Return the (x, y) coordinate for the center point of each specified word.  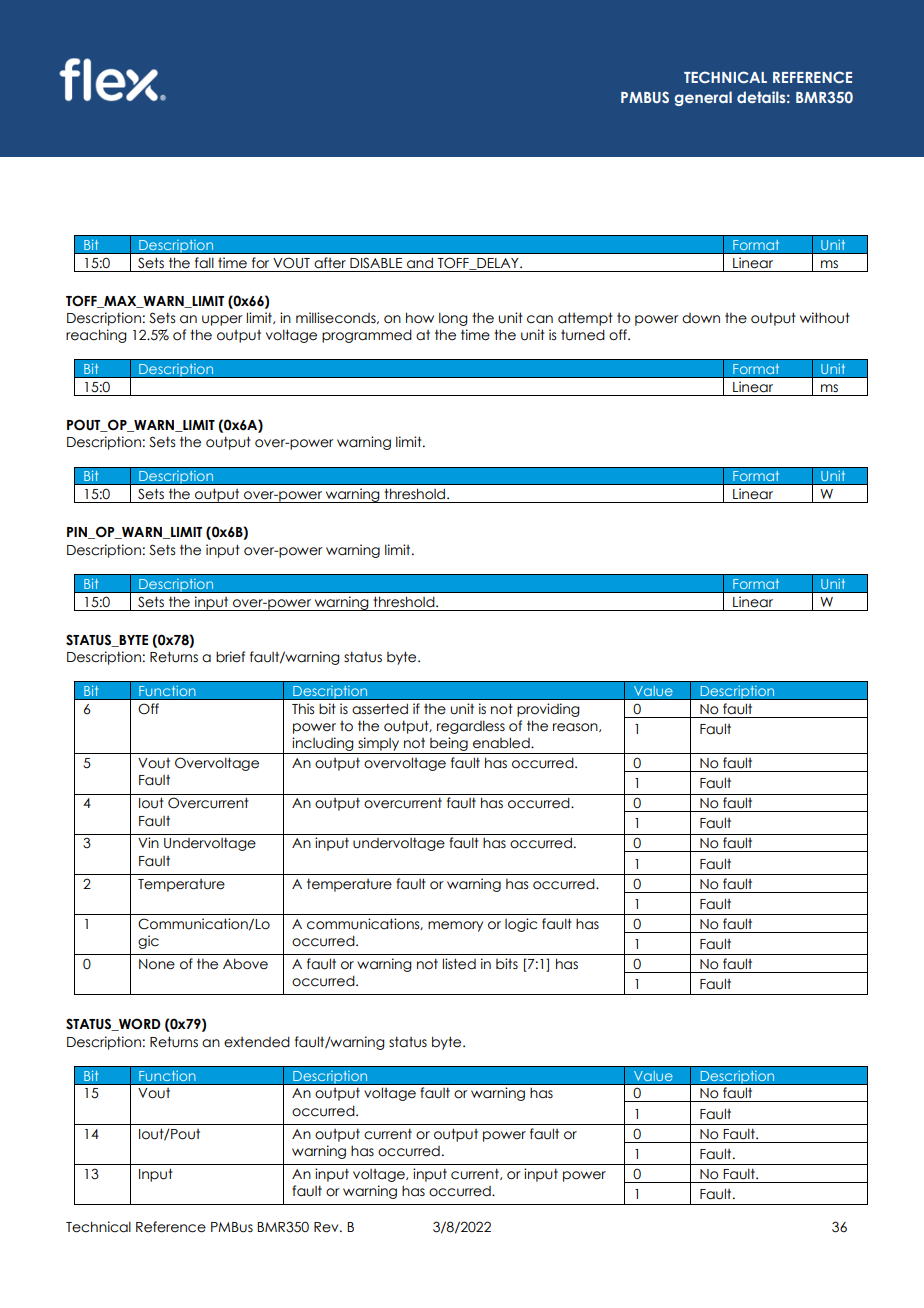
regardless (471, 727)
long (453, 319)
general (703, 98)
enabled (502, 743)
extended (257, 1042)
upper (222, 320)
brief (230, 657)
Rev (327, 1227)
